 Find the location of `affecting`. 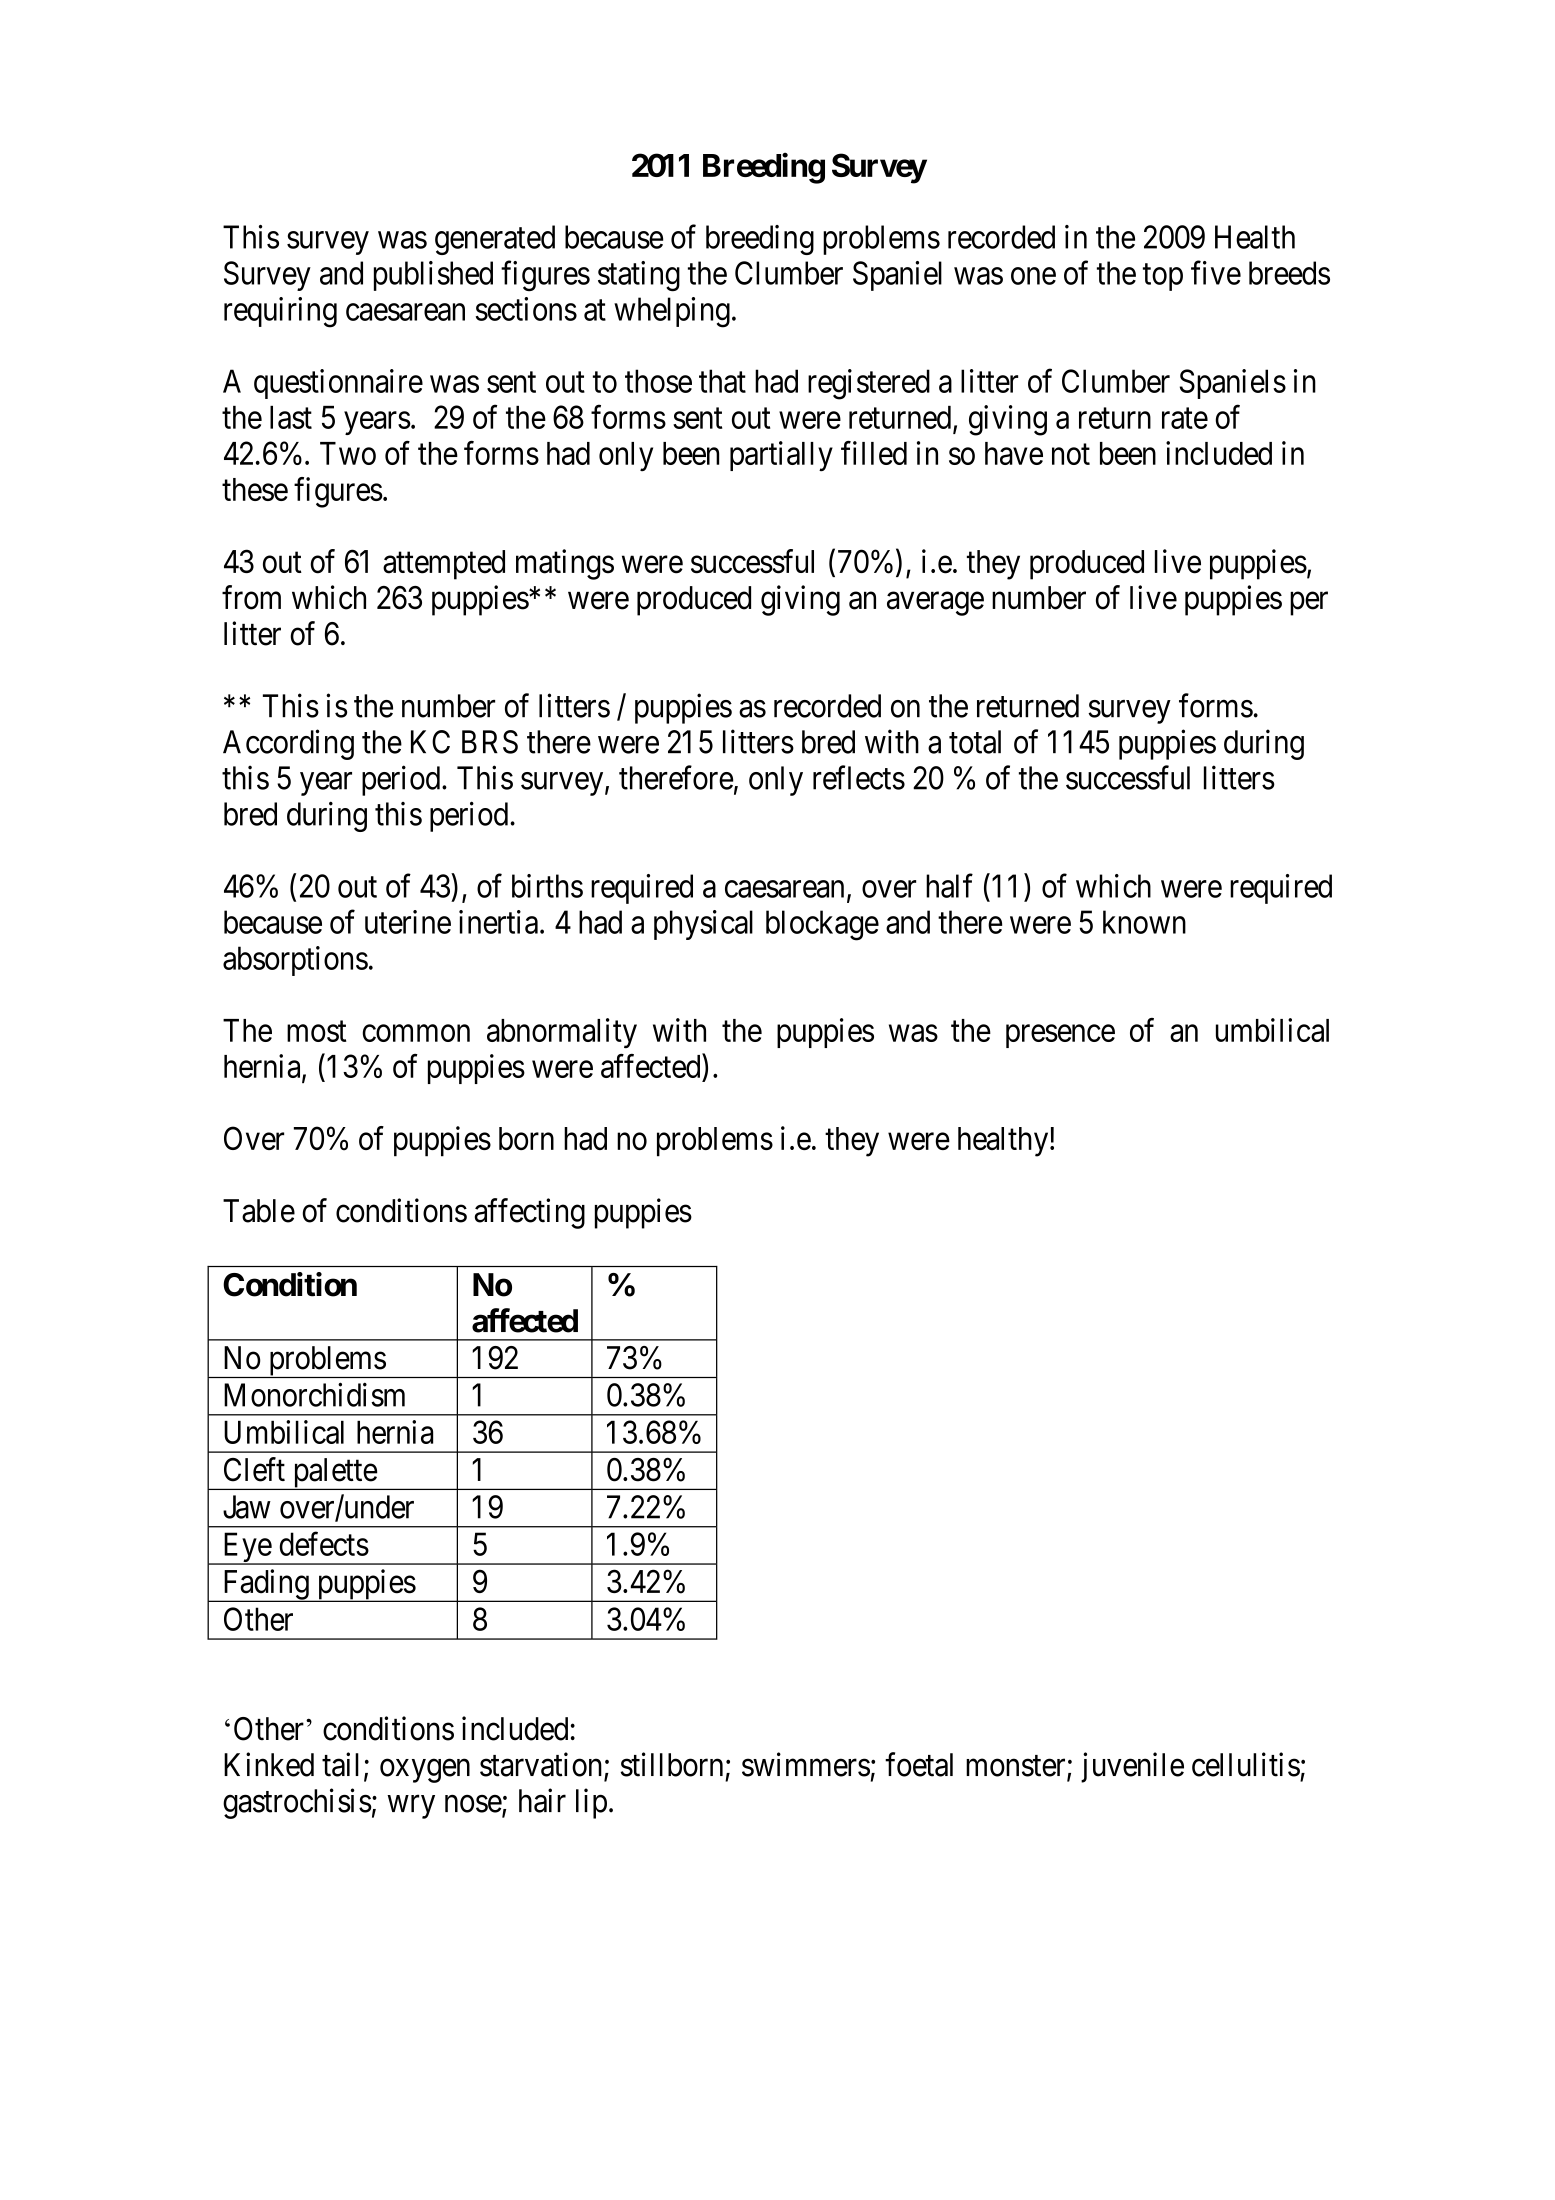

affecting is located at coordinates (530, 1213).
